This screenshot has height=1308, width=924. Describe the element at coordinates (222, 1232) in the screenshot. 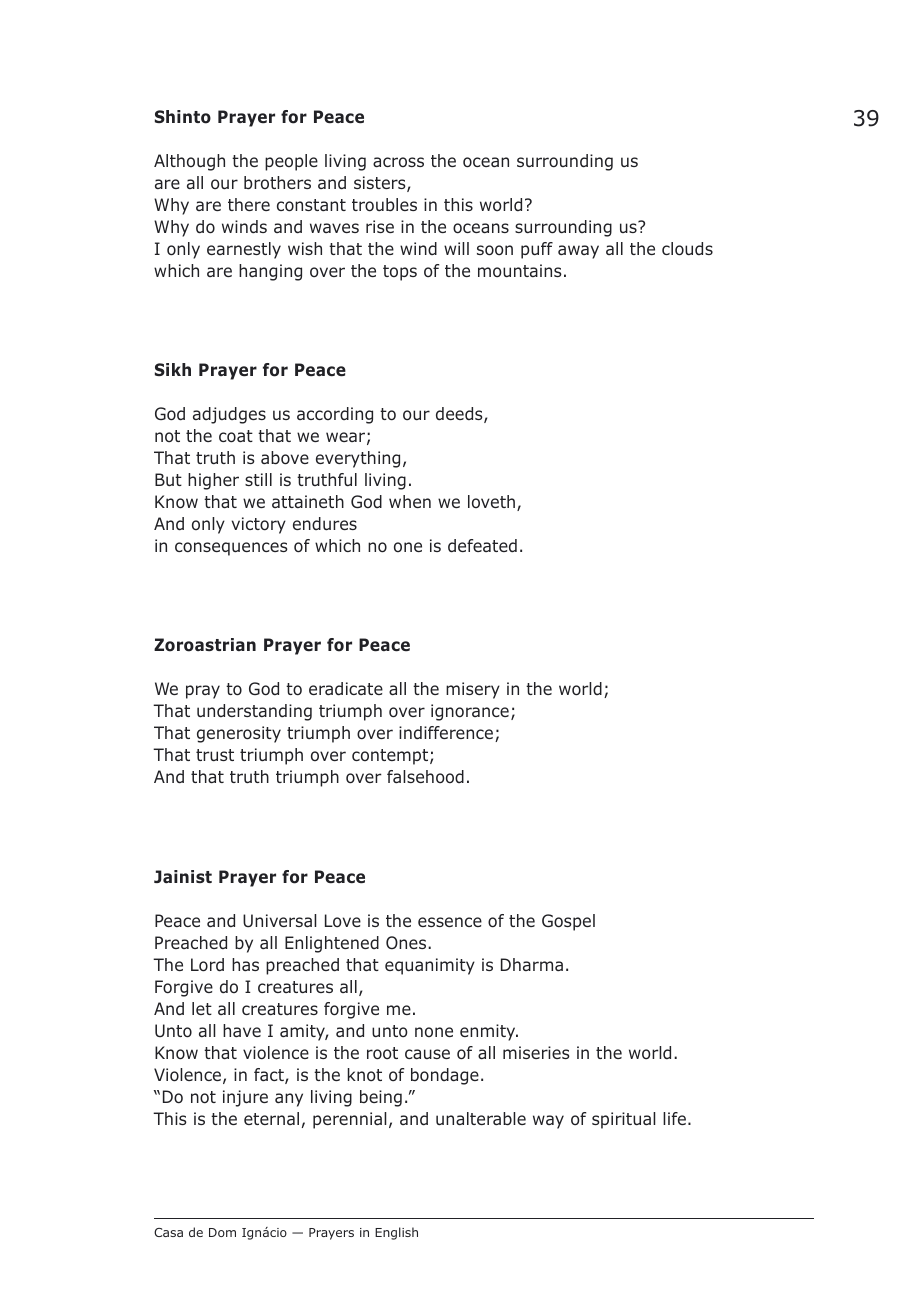

I see `Dom` at that location.
